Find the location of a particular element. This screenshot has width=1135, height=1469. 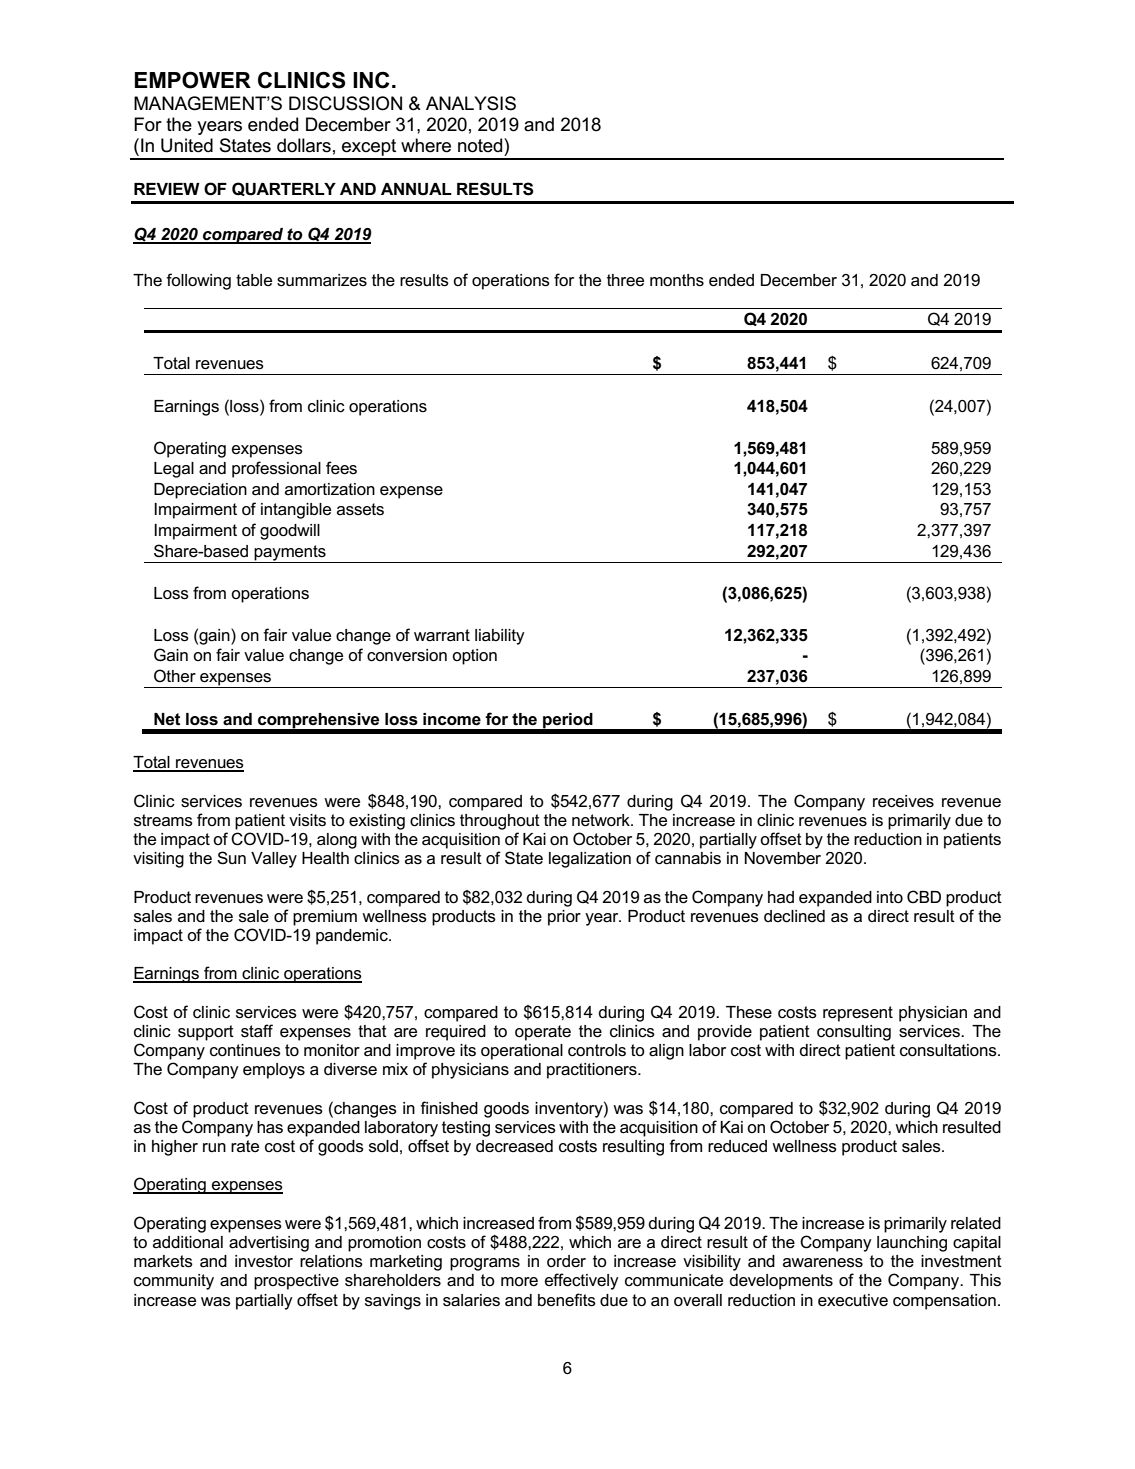

noted is located at coordinates (481, 145).
